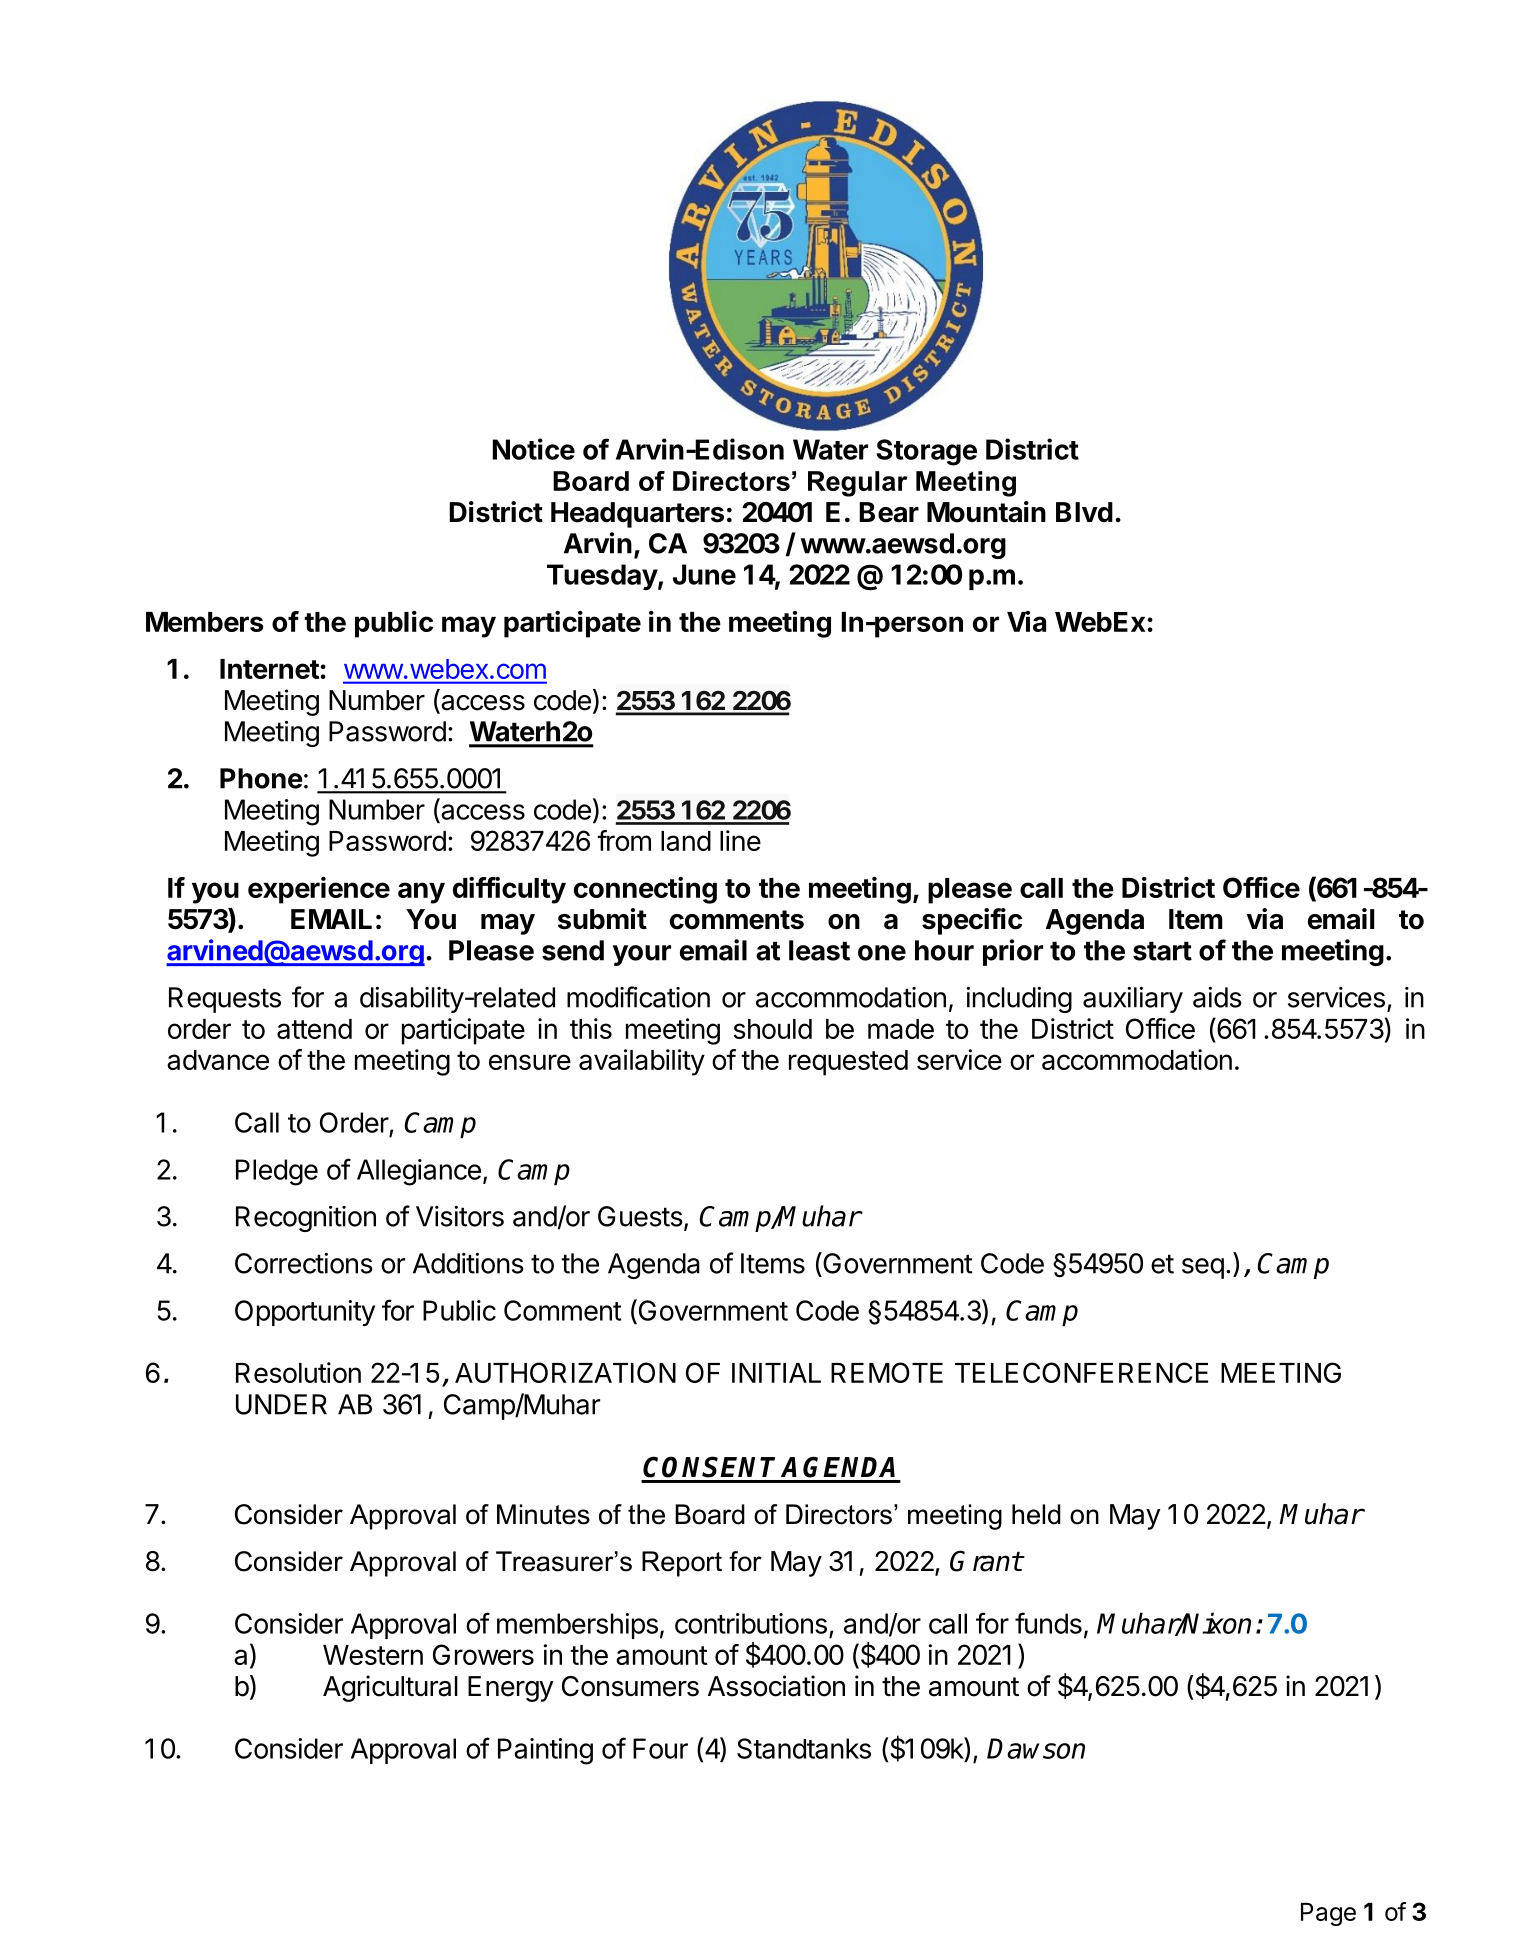 This screenshot has width=1514, height=1960. What do you see at coordinates (533, 449) in the screenshot?
I see `Notice` at bounding box center [533, 449].
